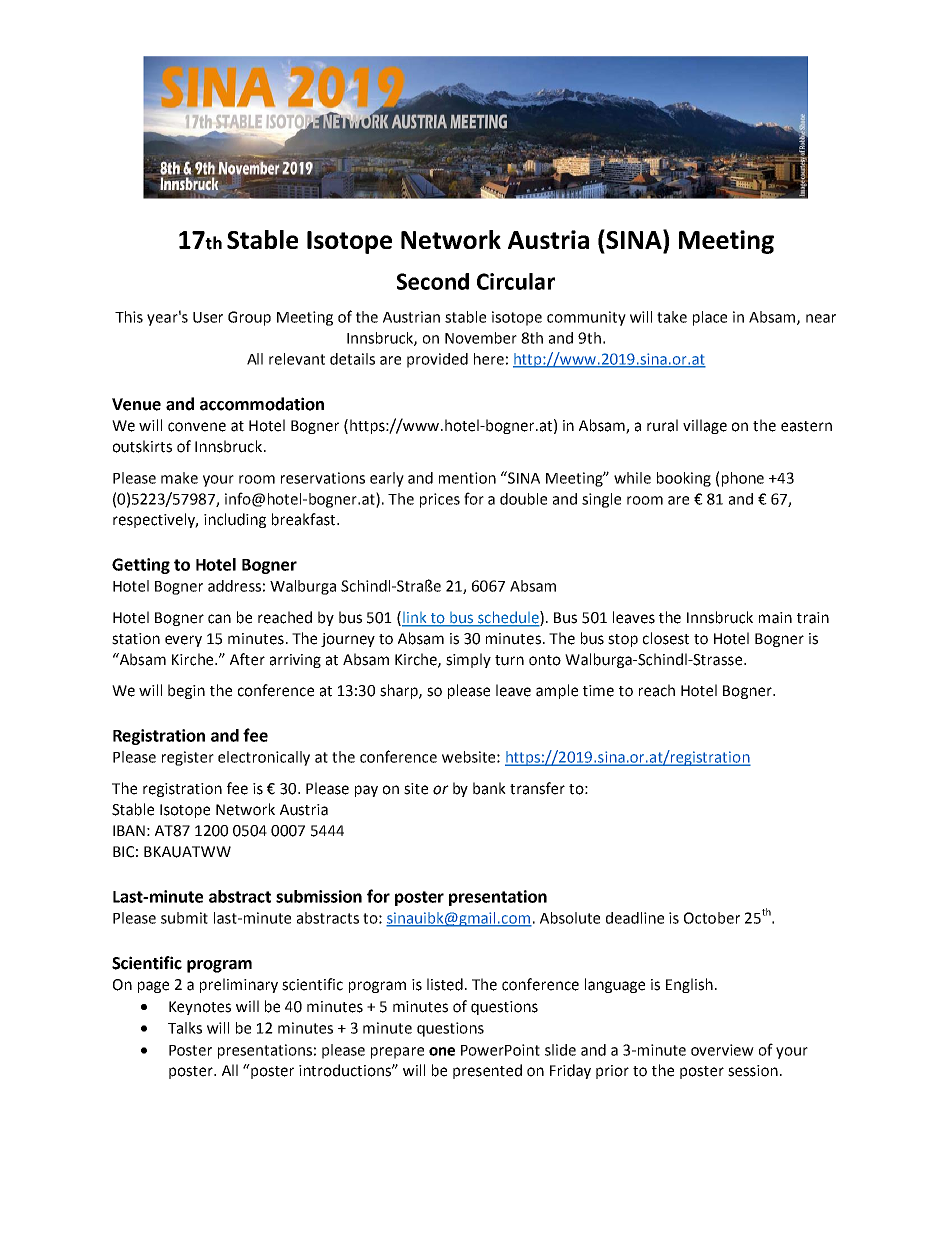 The image size is (952, 1233). What do you see at coordinates (468, 660) in the screenshot?
I see `simply` at bounding box center [468, 660].
